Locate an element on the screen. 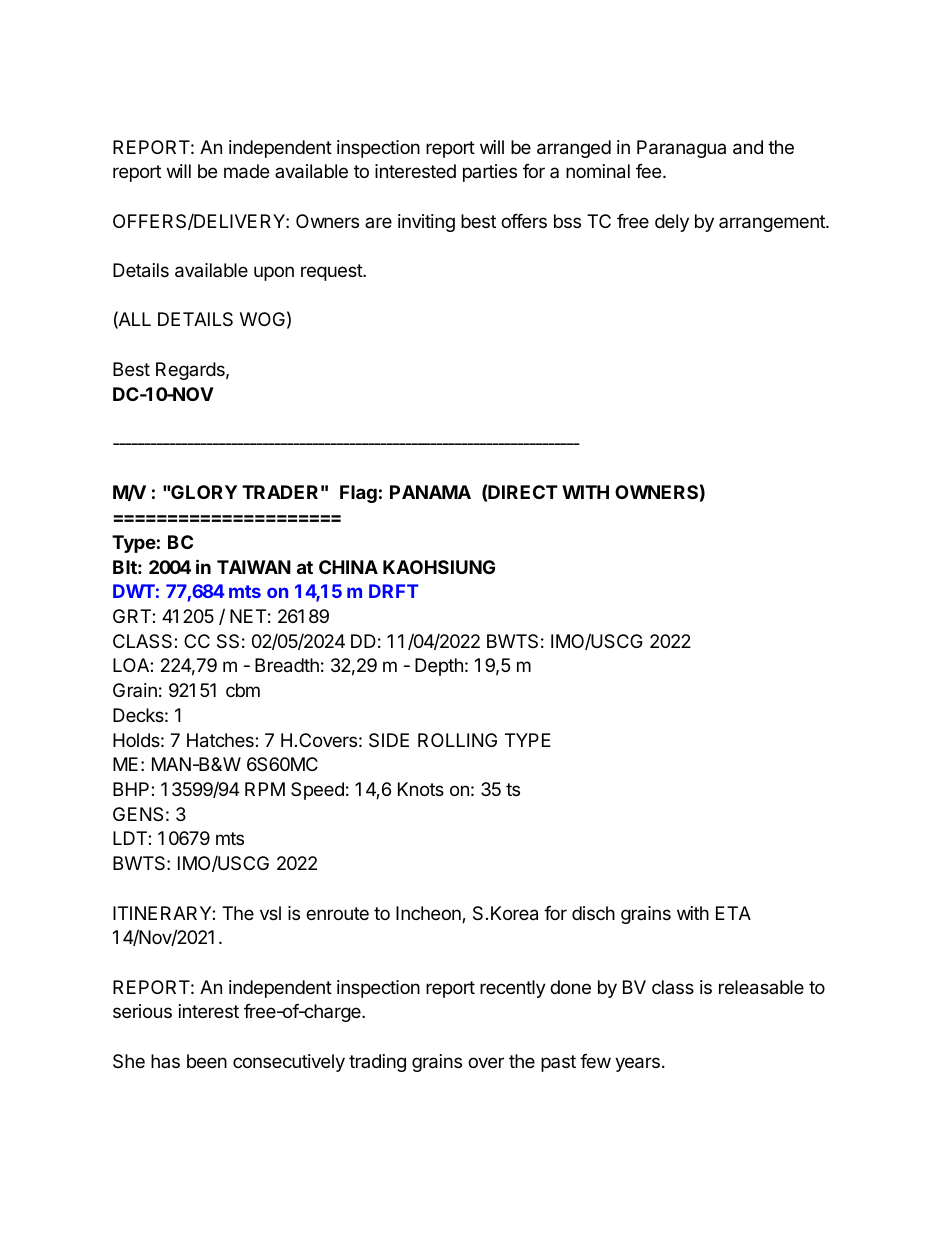 The image size is (952, 1233). made is located at coordinates (246, 171).
